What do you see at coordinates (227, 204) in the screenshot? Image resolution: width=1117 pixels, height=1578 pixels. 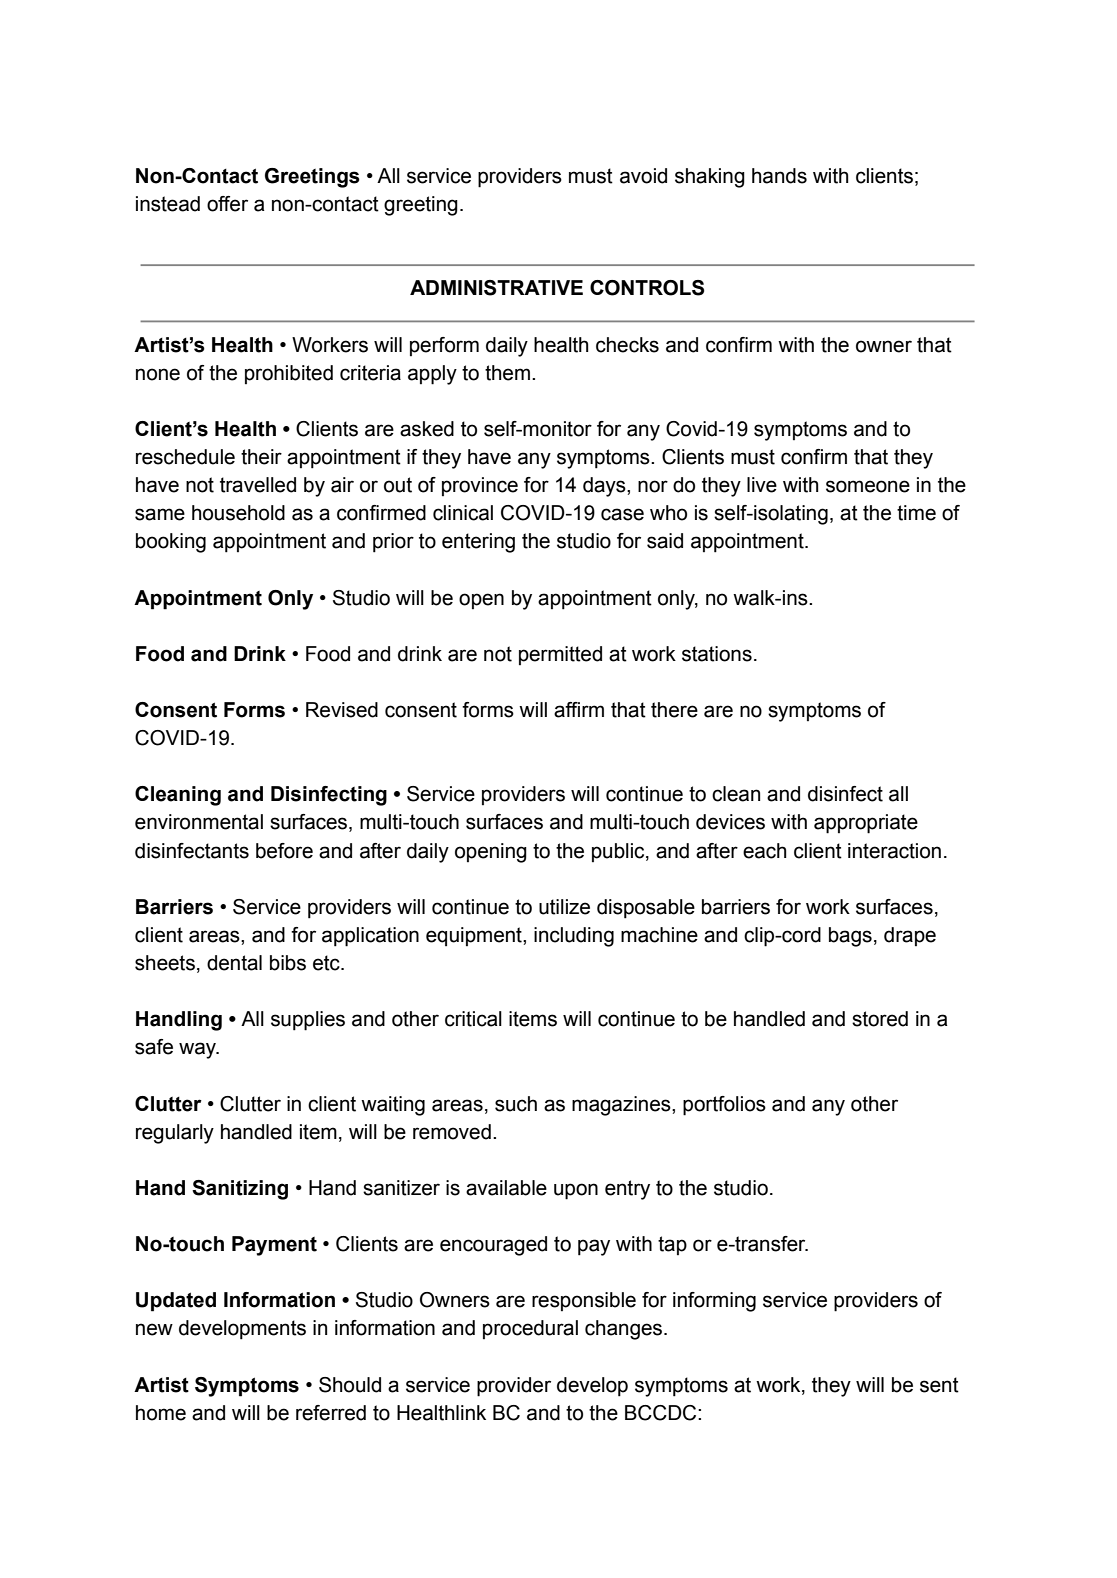 I see `offer` at bounding box center [227, 204].
